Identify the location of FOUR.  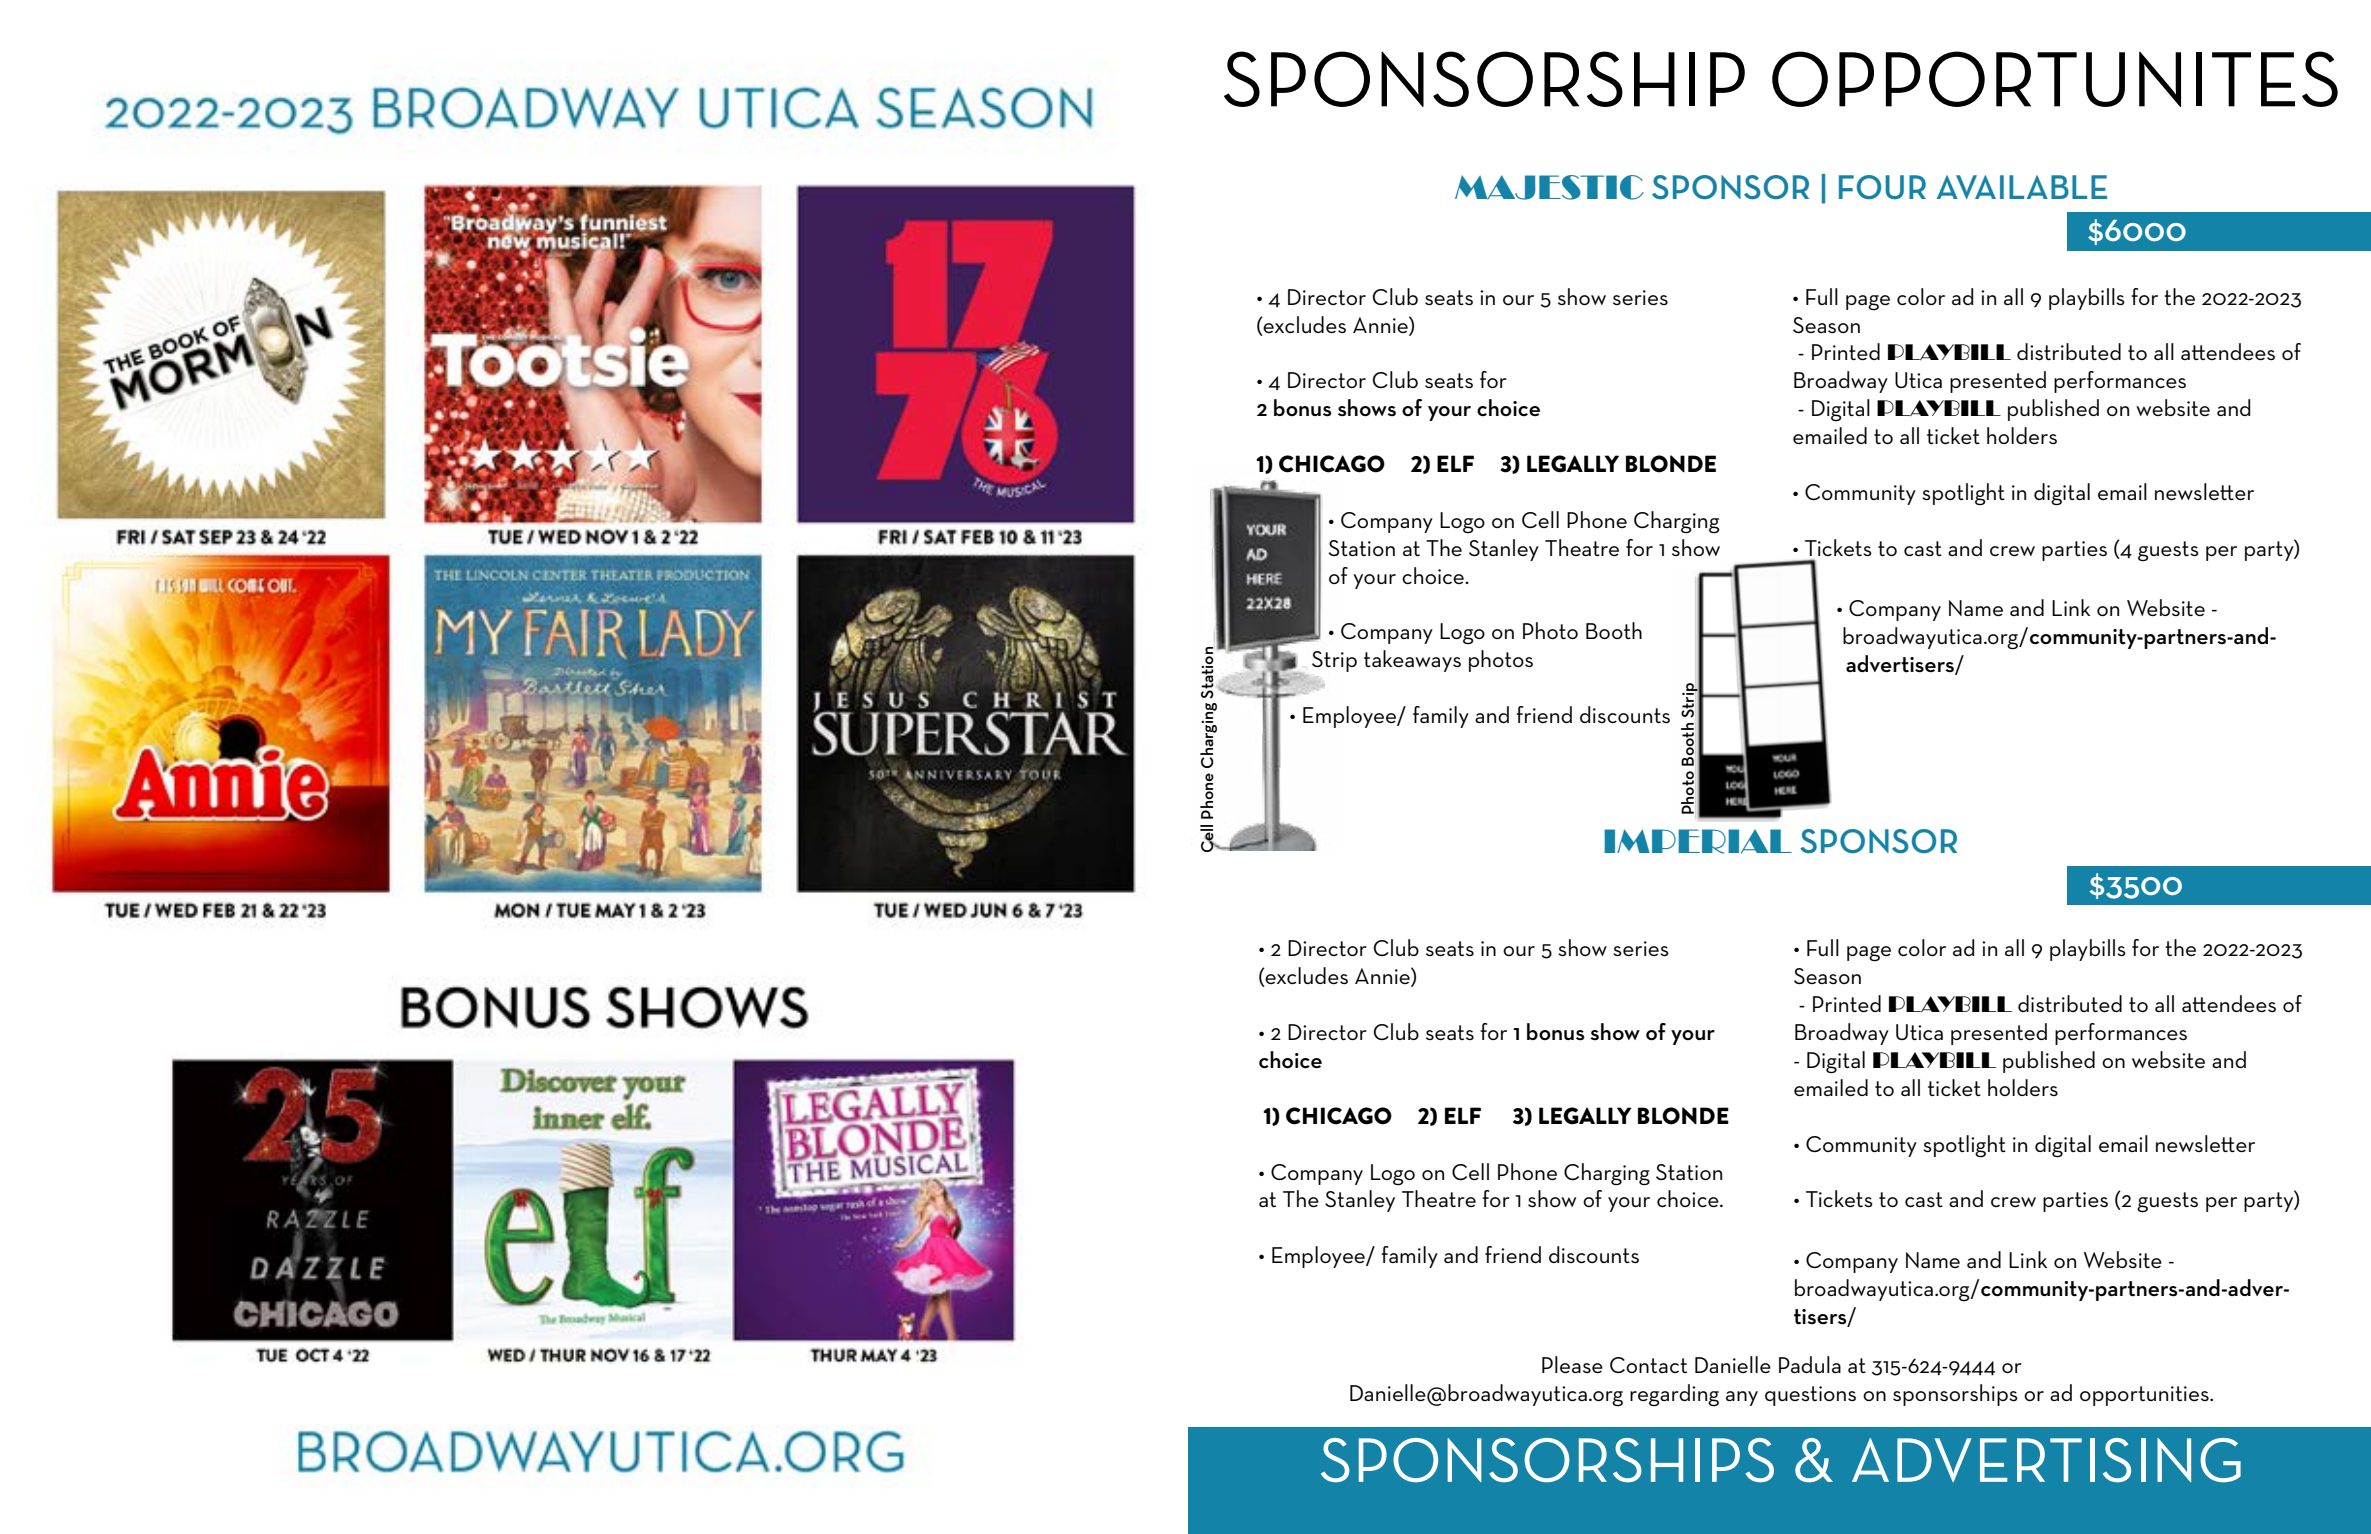
(1882, 187).
